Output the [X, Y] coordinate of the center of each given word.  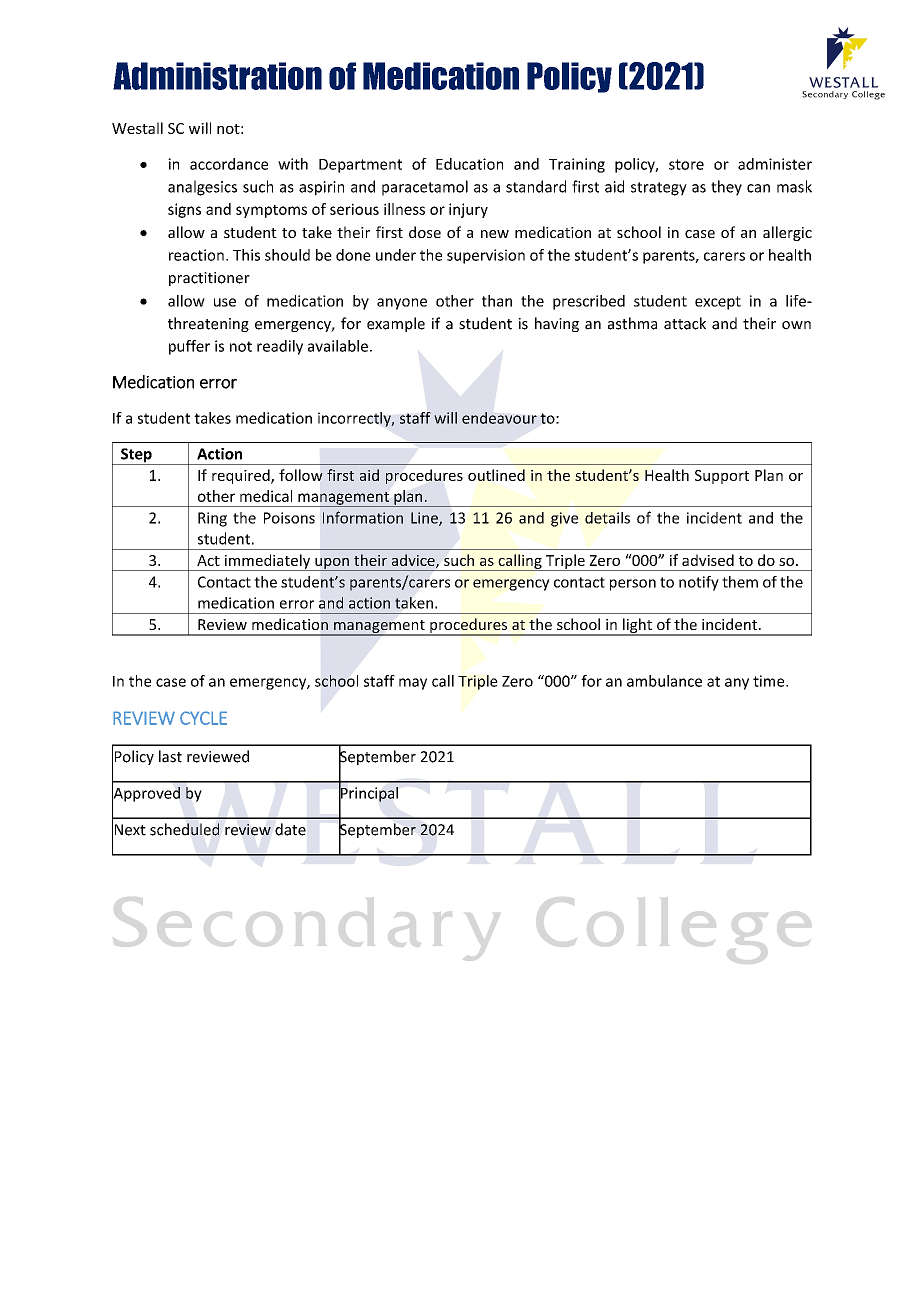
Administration [217, 76]
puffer [189, 347]
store [686, 164]
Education [469, 164]
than [497, 301]
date [290, 829]
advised [708, 560]
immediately [267, 562]
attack [685, 323]
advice [414, 561]
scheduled [184, 829]
